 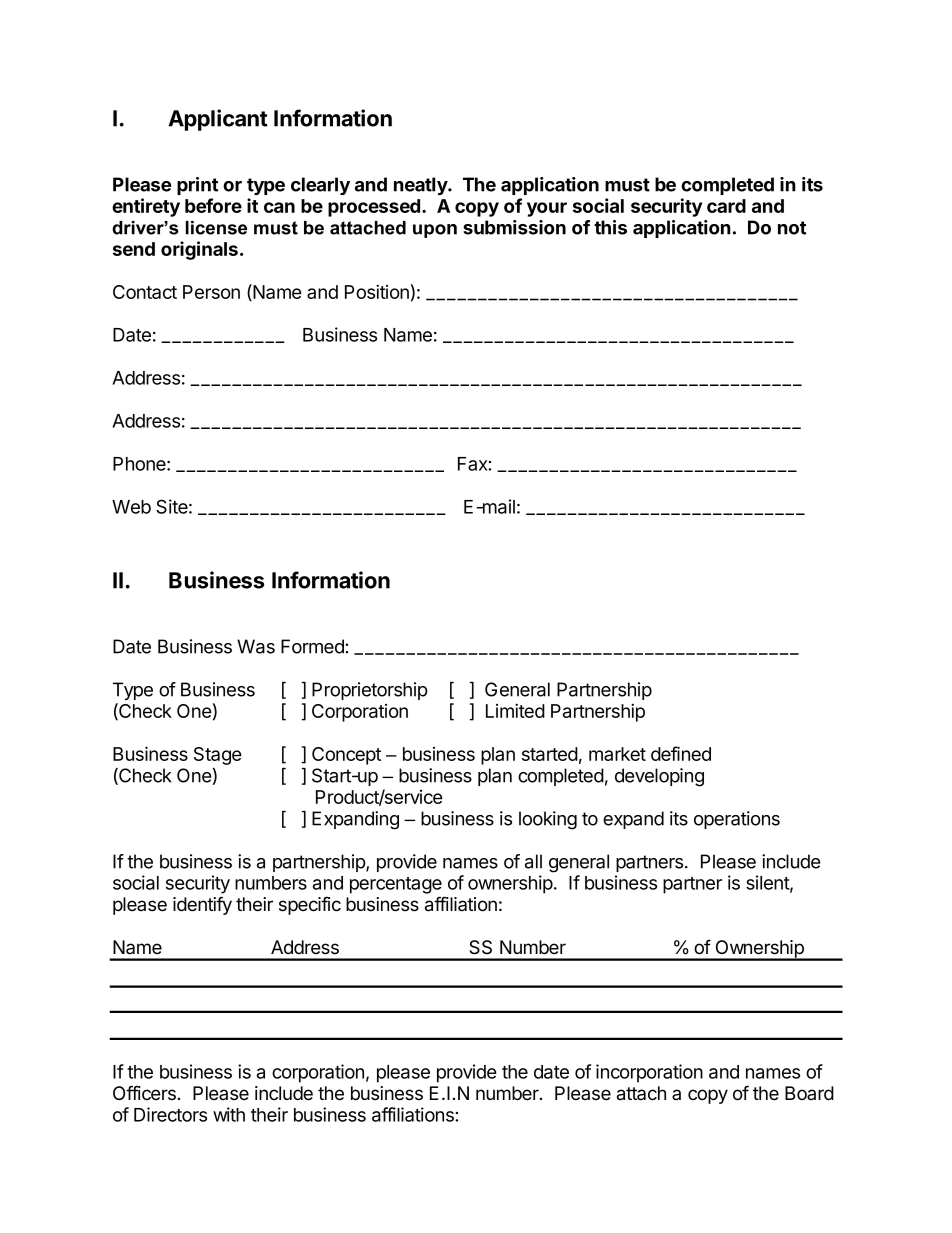 What do you see at coordinates (515, 710) in the screenshot?
I see `Limited` at bounding box center [515, 710].
